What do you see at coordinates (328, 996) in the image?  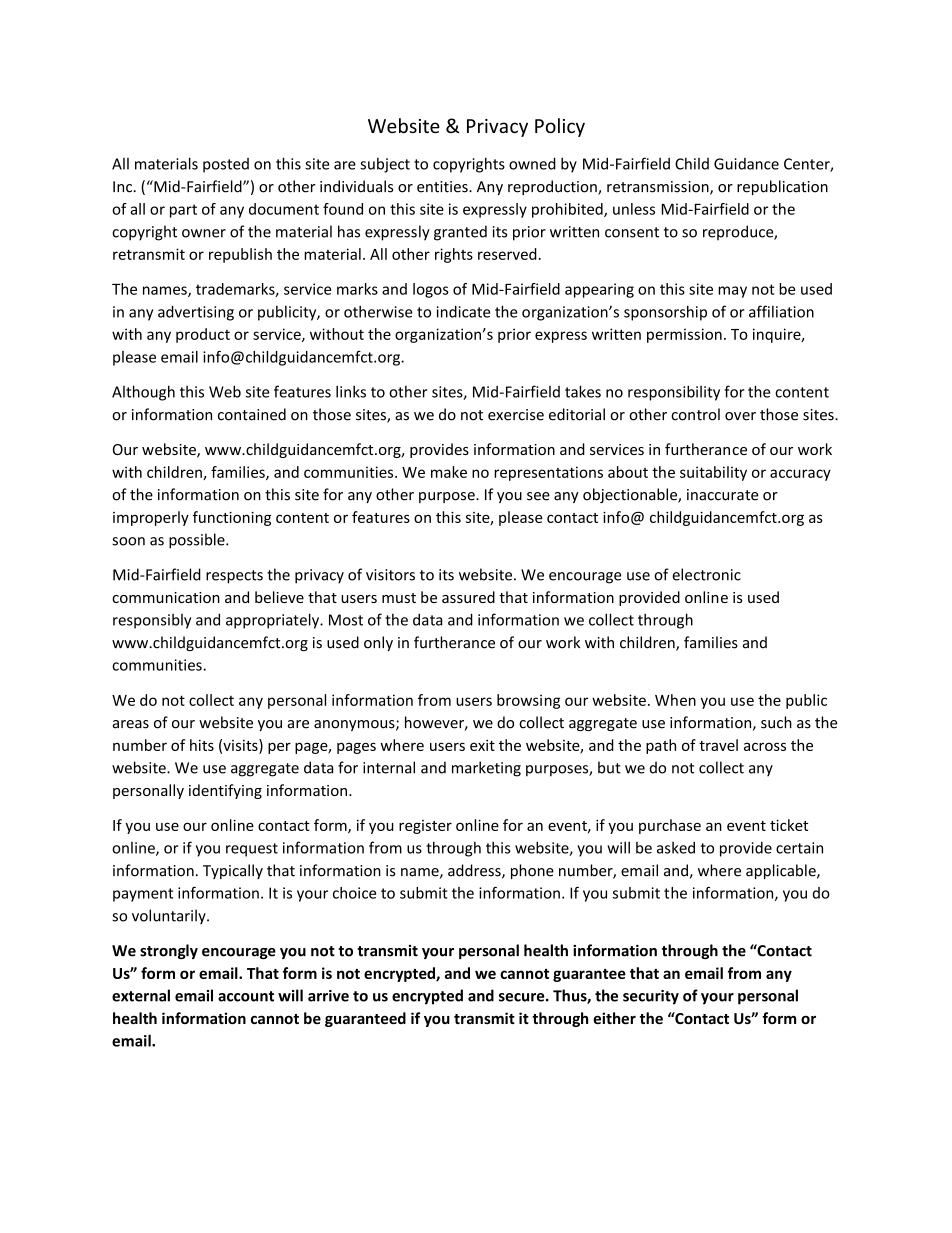 I see `arrive` at bounding box center [328, 996].
